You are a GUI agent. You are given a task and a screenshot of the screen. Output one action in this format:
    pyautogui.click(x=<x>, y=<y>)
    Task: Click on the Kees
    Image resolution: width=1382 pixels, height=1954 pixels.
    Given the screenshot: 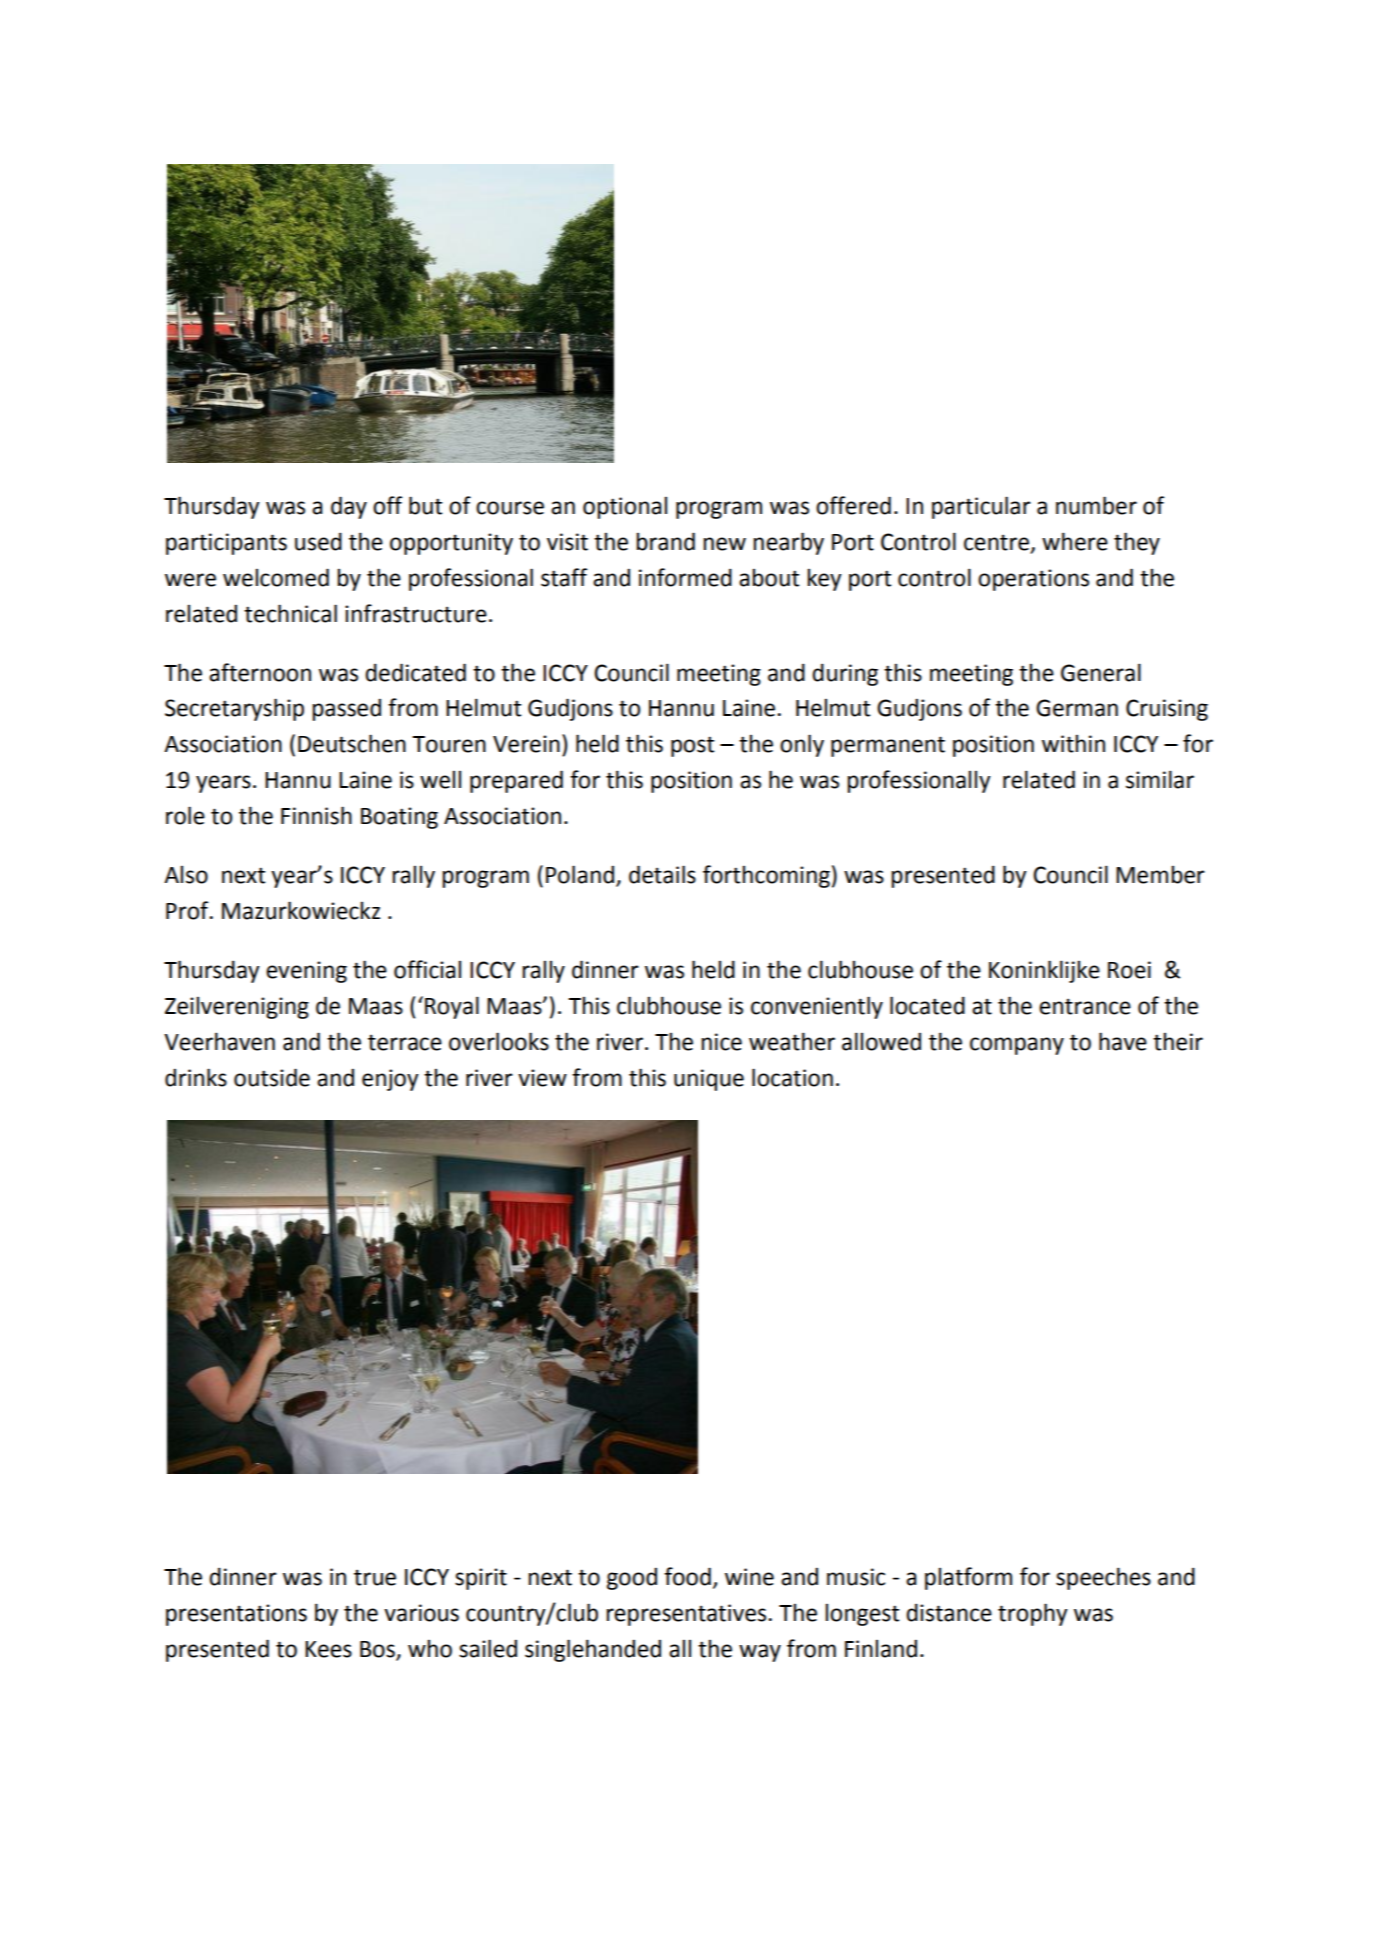 What is the action you would take?
    pyautogui.click(x=328, y=1649)
